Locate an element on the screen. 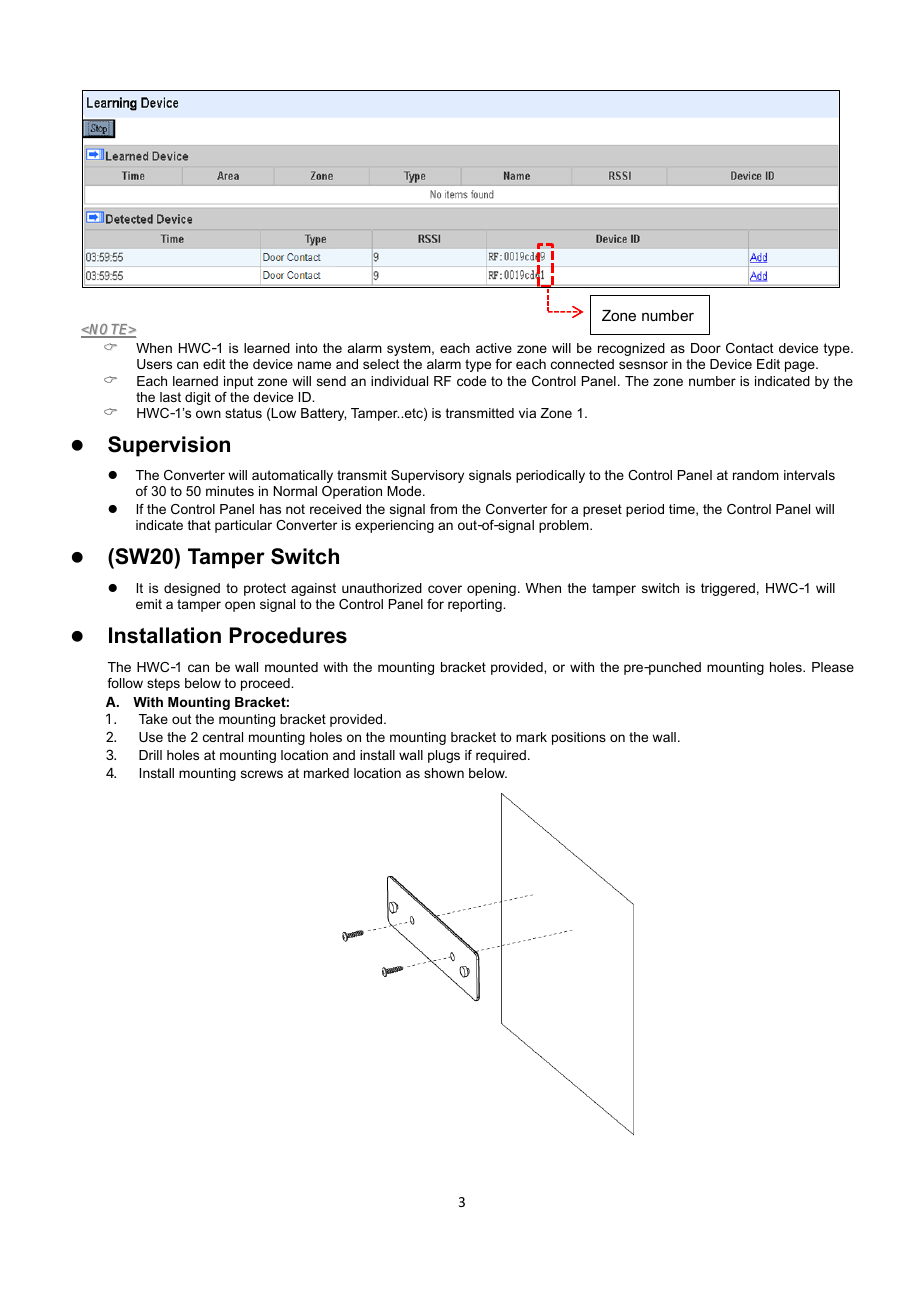  triggered is located at coordinates (728, 589).
